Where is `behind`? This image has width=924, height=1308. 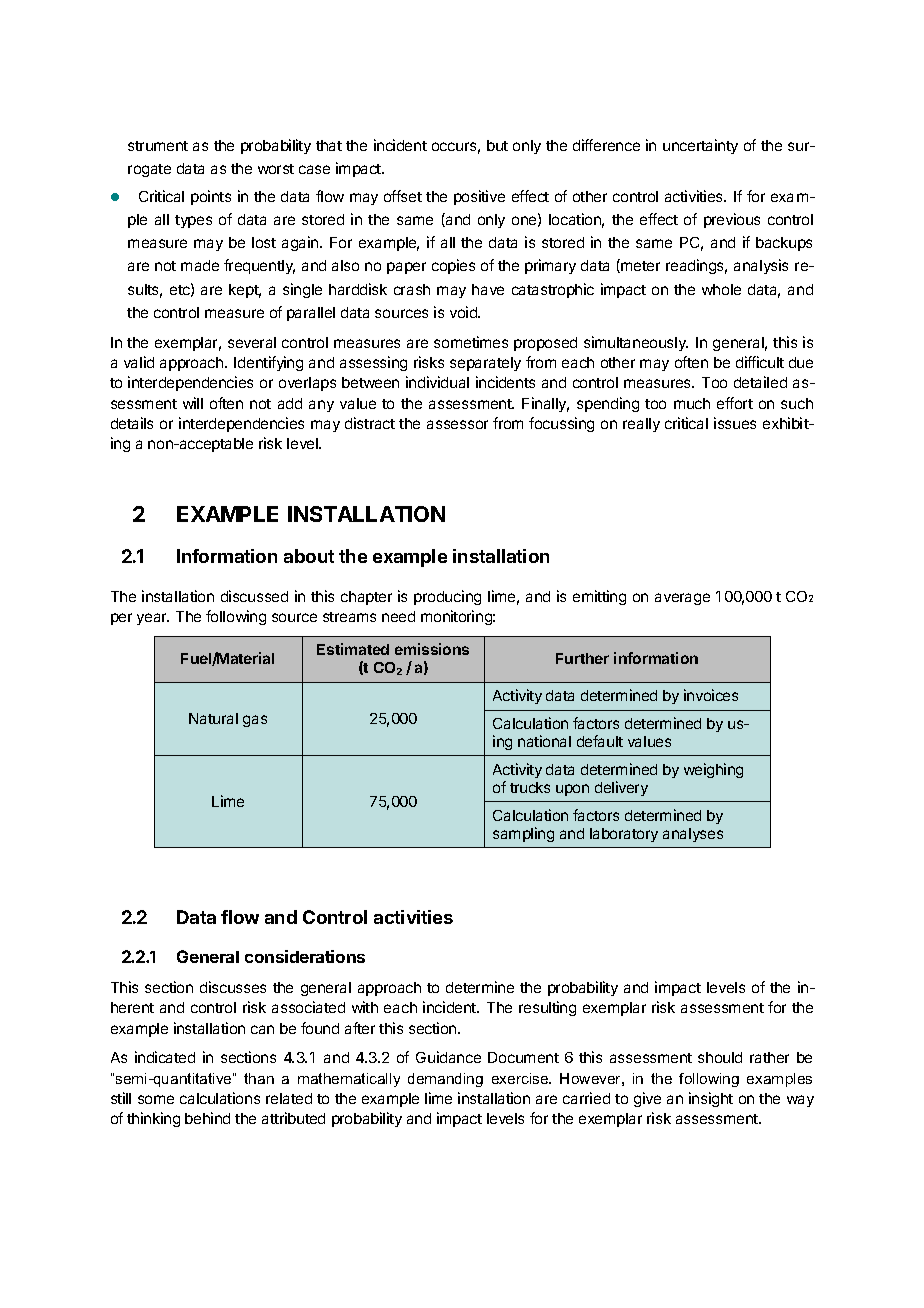 behind is located at coordinates (207, 1118).
